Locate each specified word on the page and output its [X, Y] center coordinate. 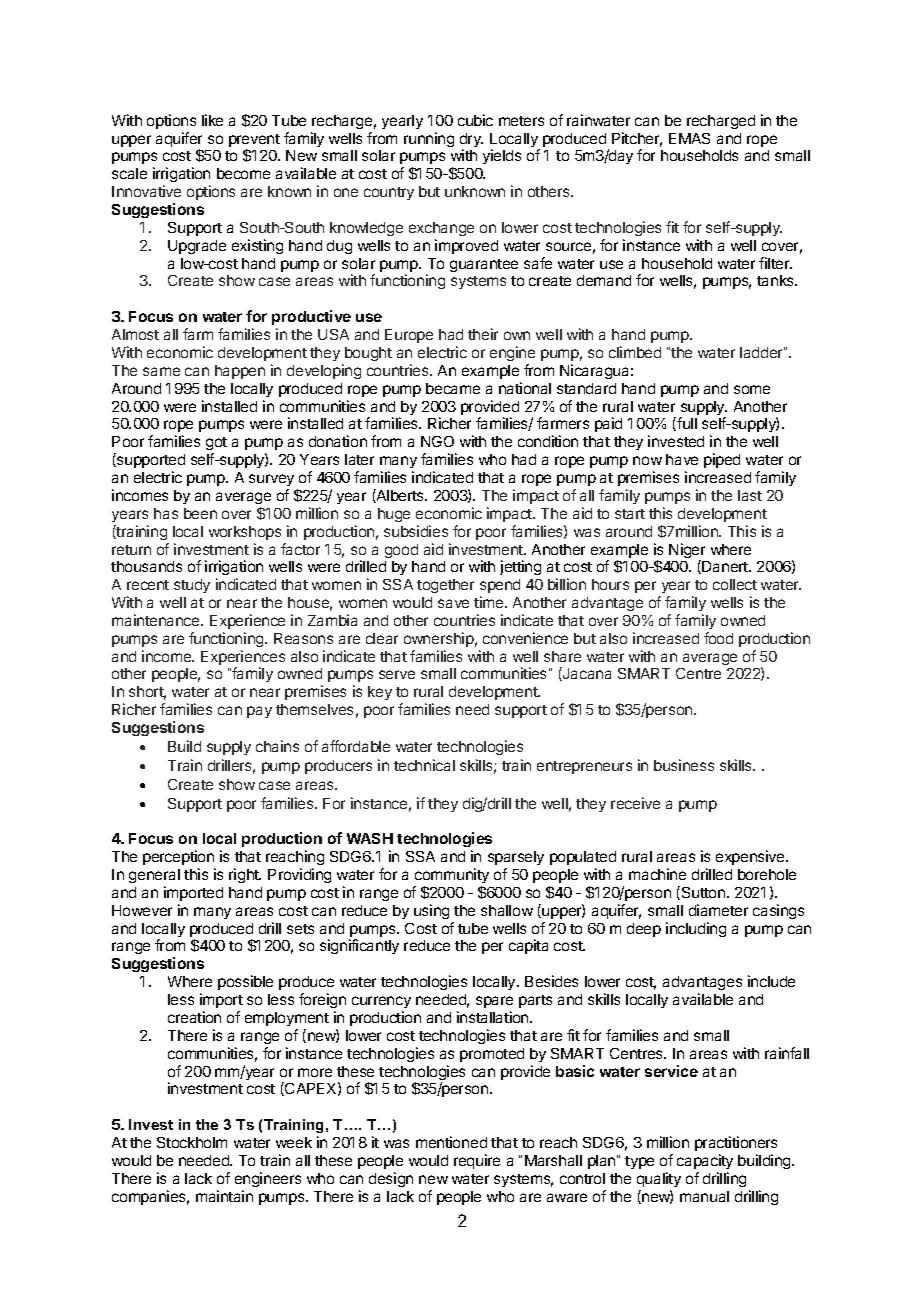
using [431, 911]
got [216, 445]
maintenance [157, 620]
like [212, 120]
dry [471, 141]
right [245, 875]
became [453, 388]
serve [397, 674]
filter [775, 263]
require [477, 1161]
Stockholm [192, 1142]
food [718, 638]
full [687, 423]
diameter [718, 910]
